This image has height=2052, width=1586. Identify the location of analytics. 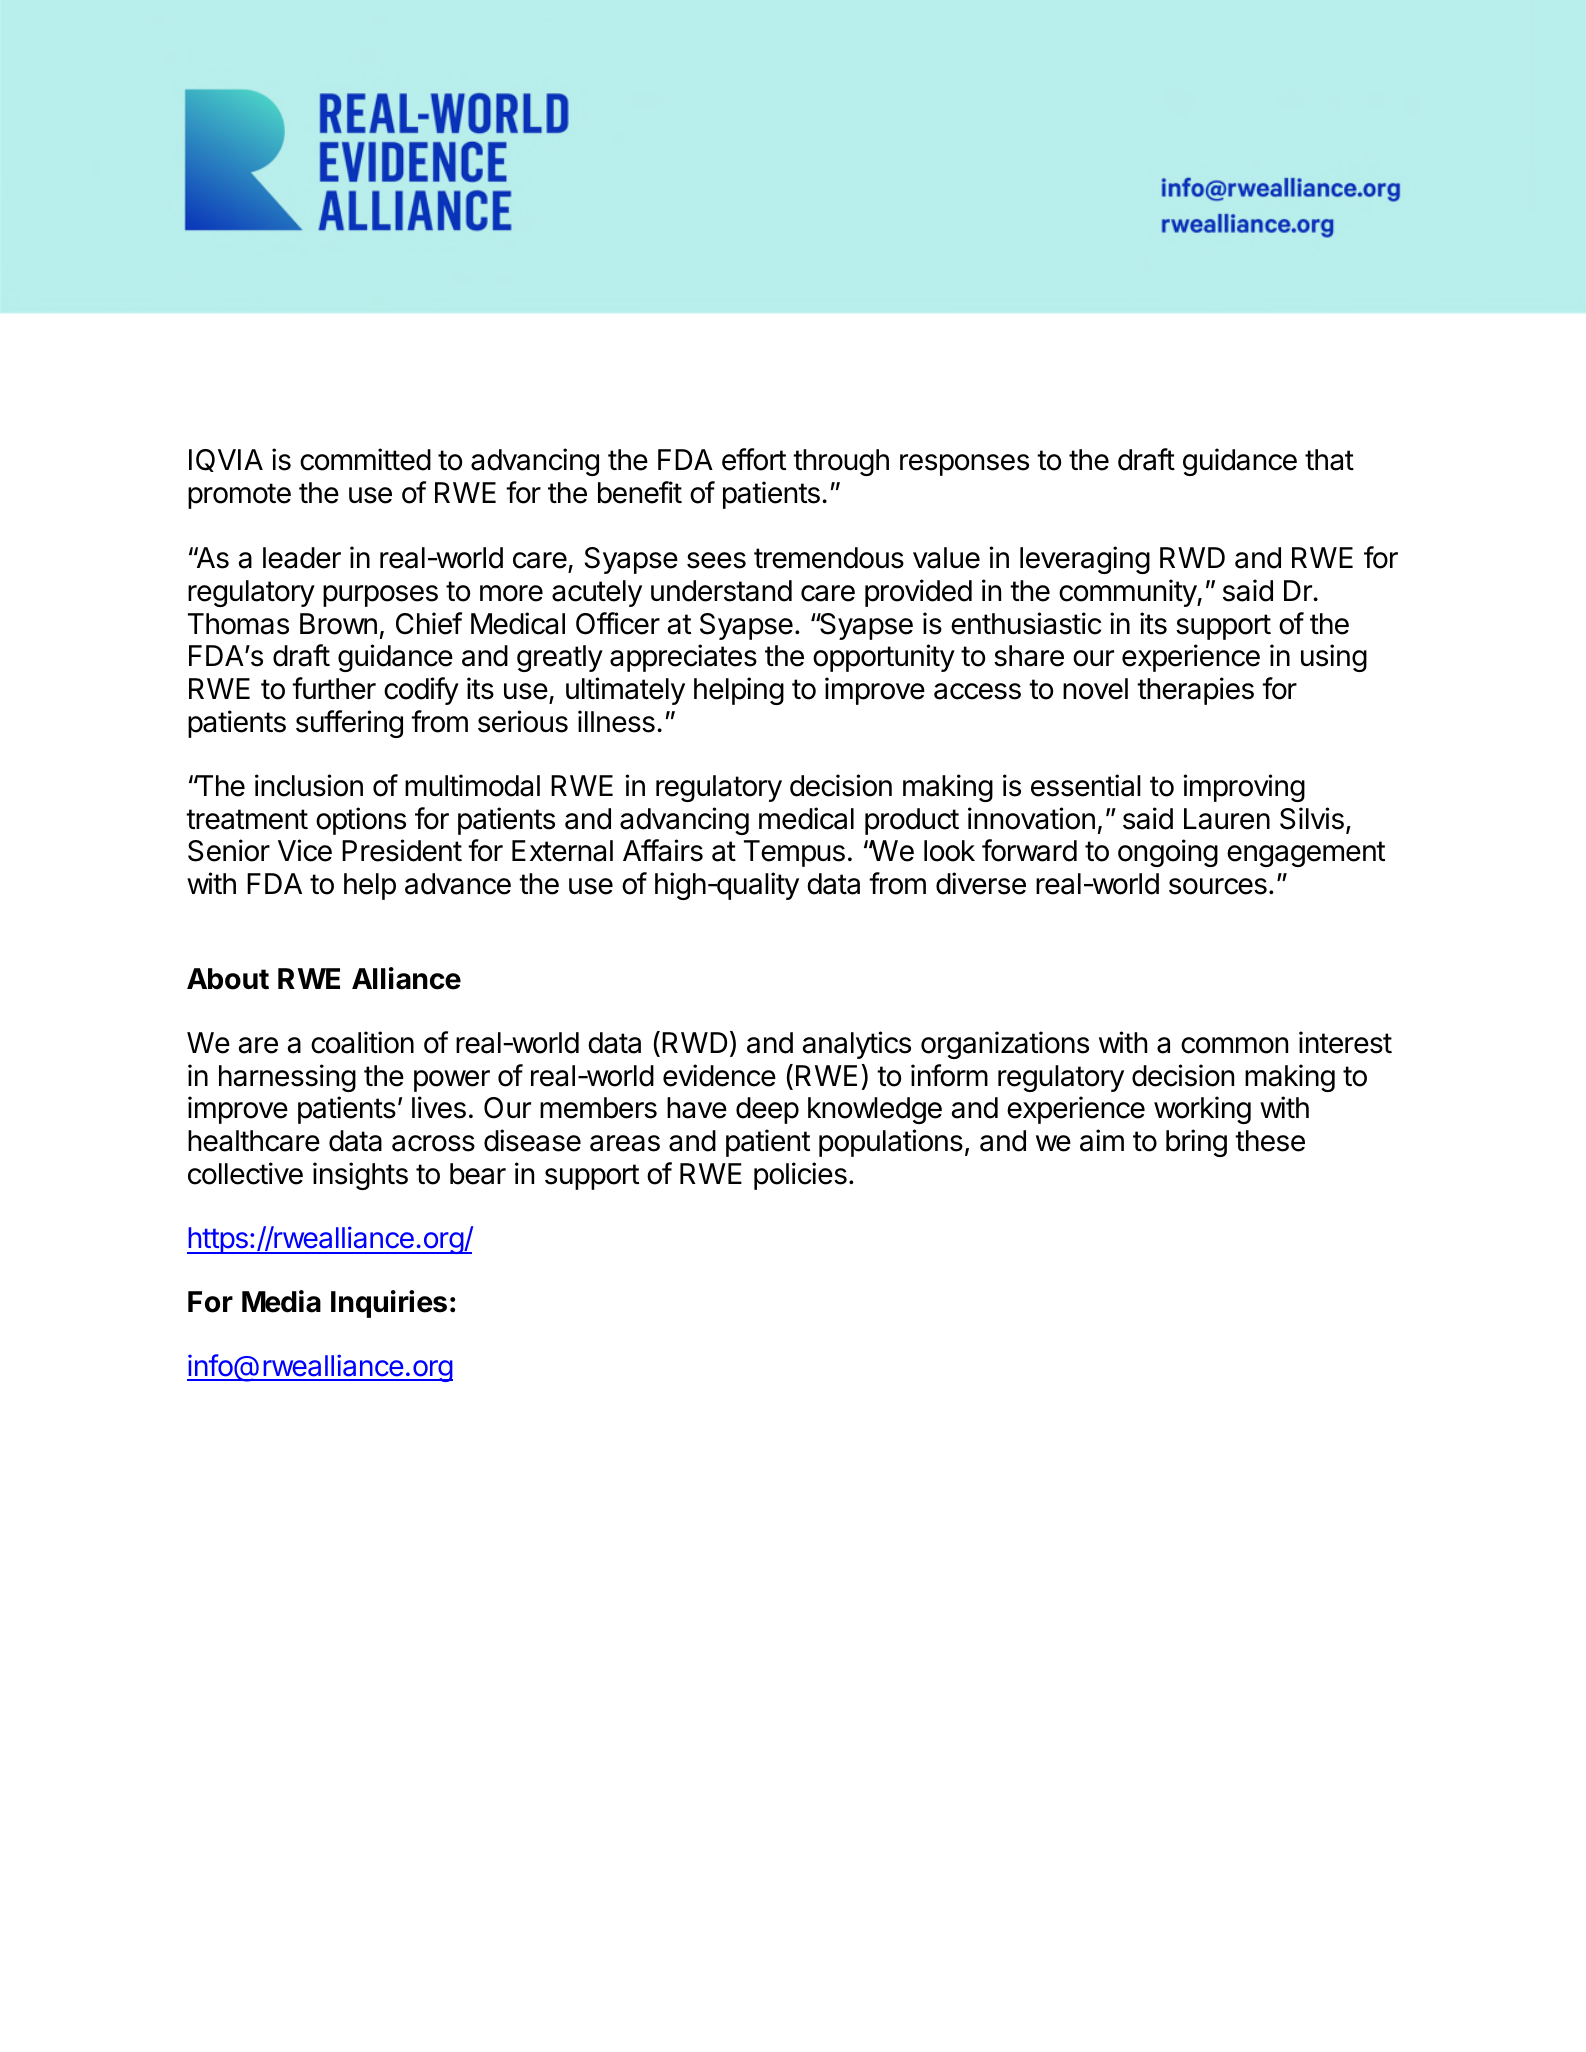
(856, 1045).
